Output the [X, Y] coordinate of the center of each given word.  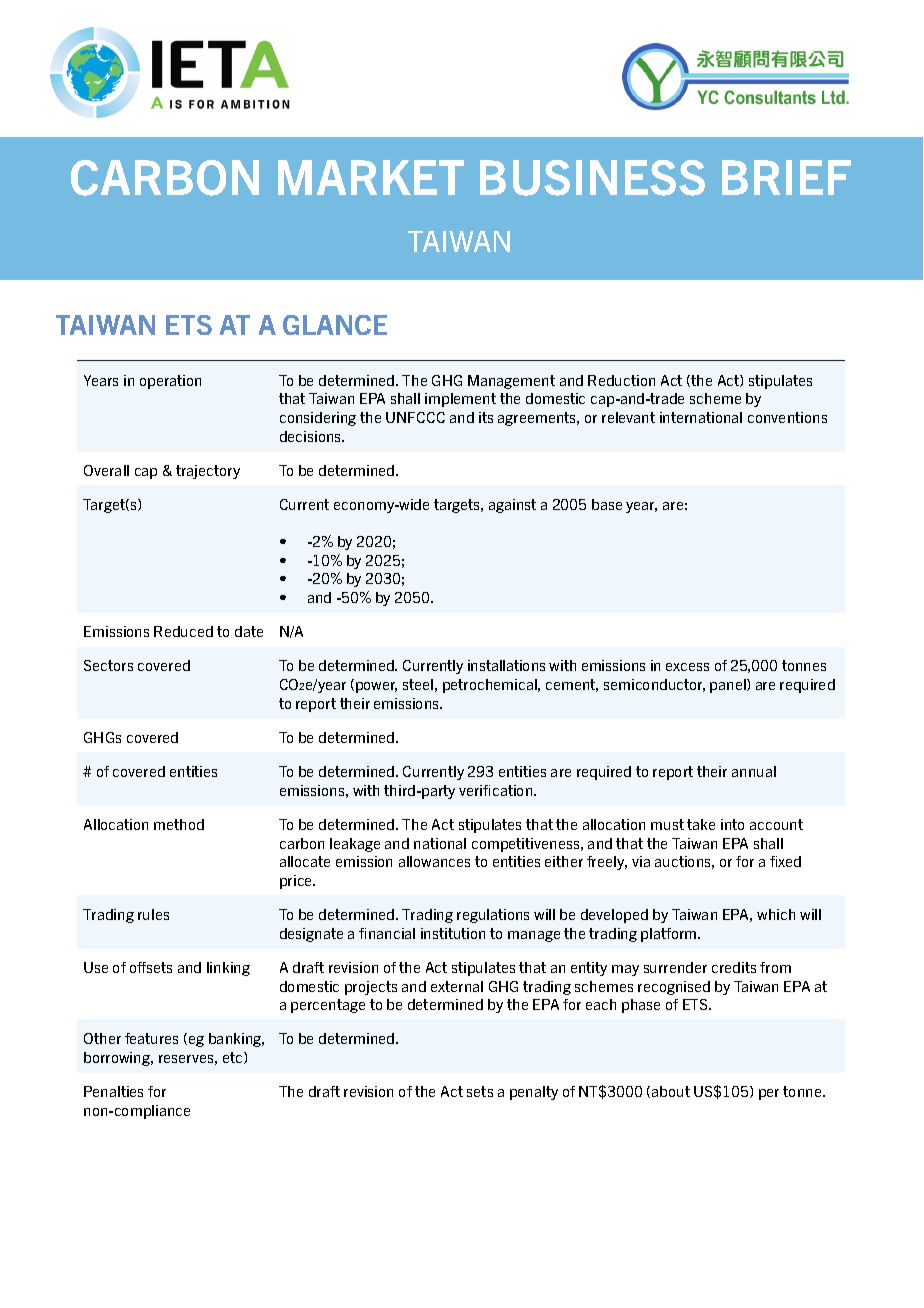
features [151, 1038]
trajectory [208, 472]
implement [460, 400]
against [512, 506]
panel [729, 686]
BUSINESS [592, 178]
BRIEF [786, 177]
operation [170, 382]
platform [670, 935]
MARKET [371, 177]
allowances [434, 861]
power [376, 687]
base [607, 504]
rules [153, 914]
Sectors [108, 665]
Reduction [621, 380]
